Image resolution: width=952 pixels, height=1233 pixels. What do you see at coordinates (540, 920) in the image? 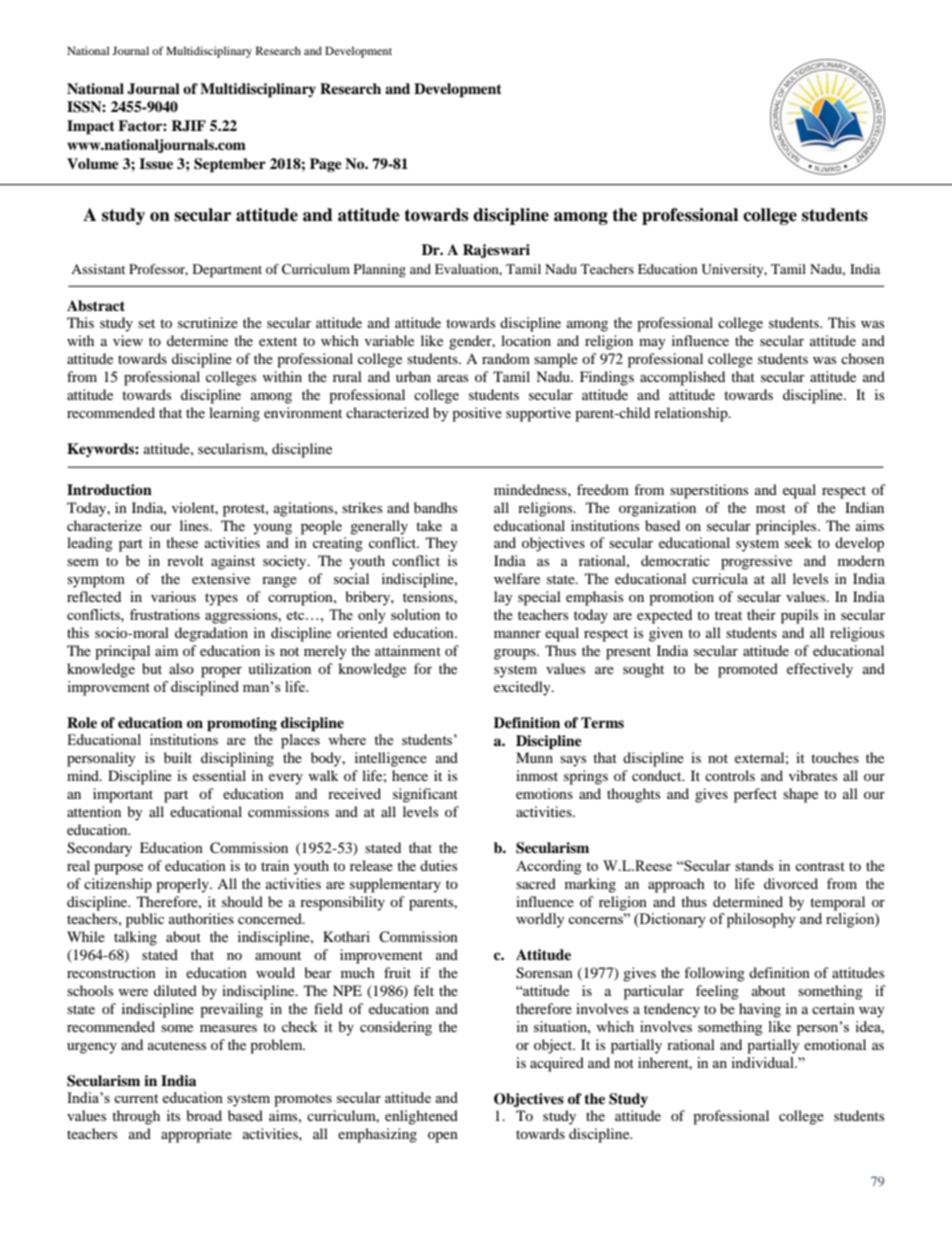
I see `worldly` at bounding box center [540, 920].
